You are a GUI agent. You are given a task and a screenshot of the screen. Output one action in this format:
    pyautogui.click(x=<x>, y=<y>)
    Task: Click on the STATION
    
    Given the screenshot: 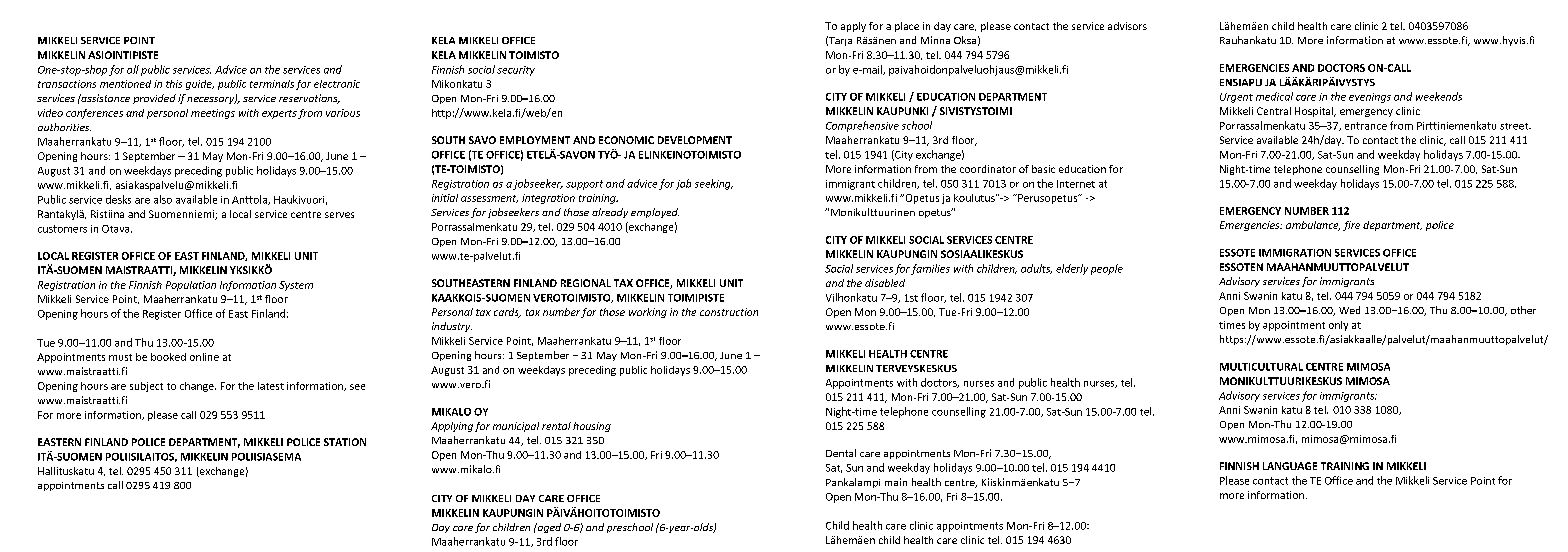 What is the action you would take?
    pyautogui.click(x=345, y=442)
